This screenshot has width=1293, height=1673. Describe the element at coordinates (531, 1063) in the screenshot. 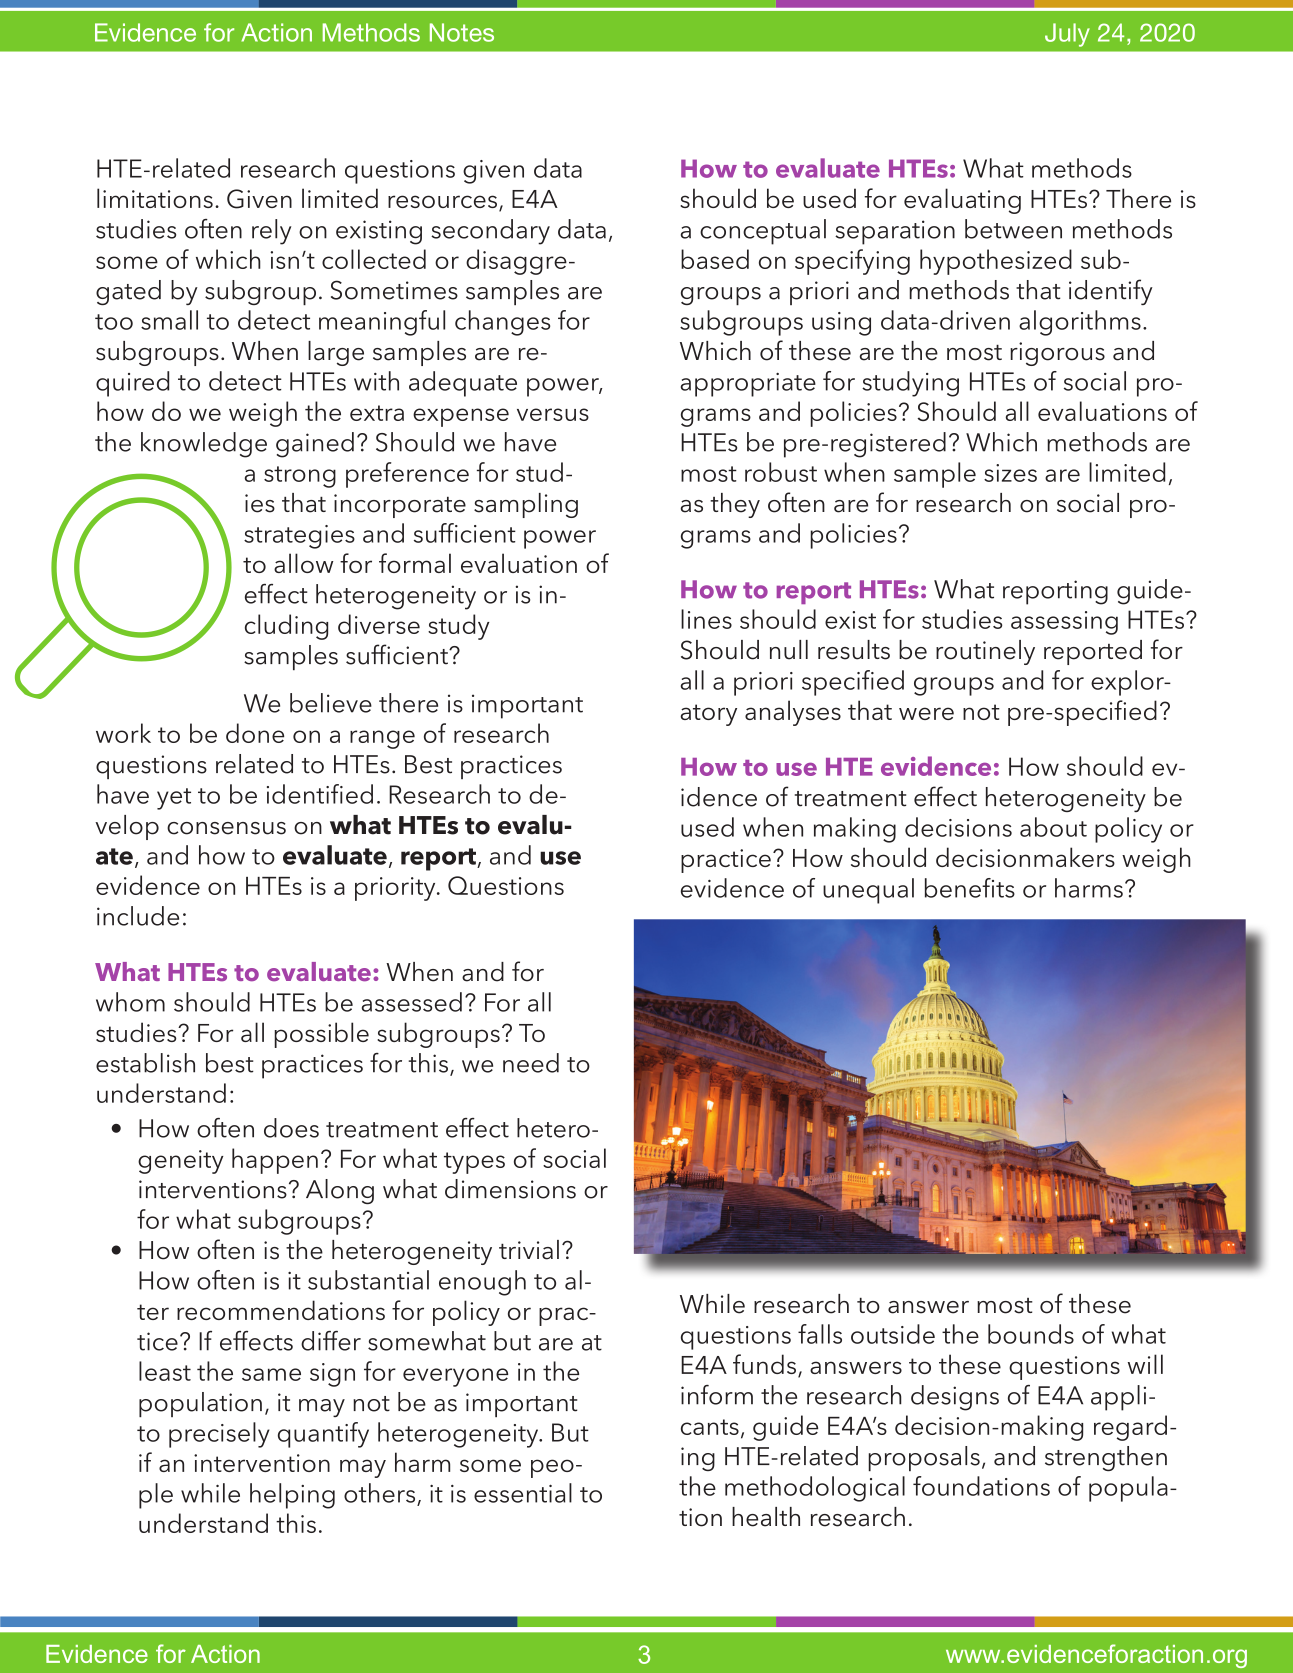

I see `need` at that location.
